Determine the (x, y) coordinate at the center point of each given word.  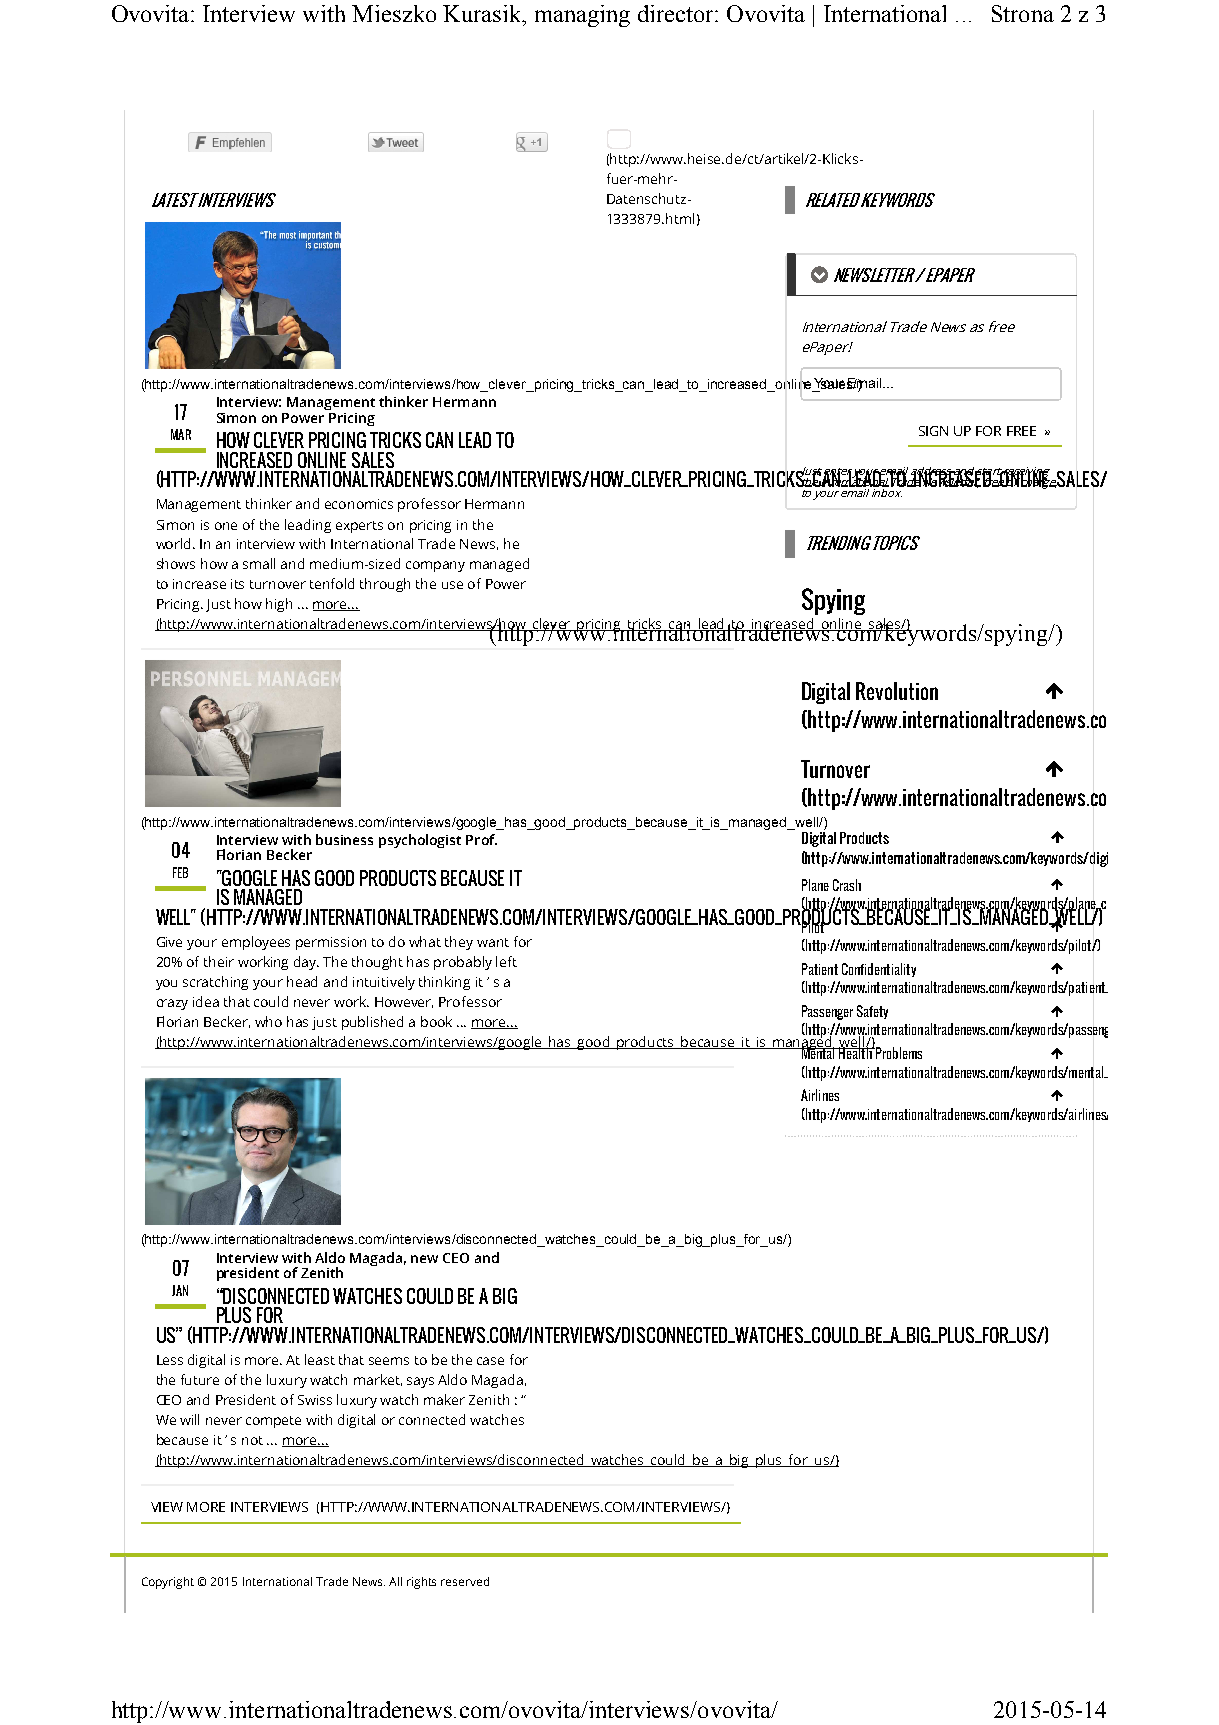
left (506, 961)
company (435, 566)
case (490, 1361)
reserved (465, 1581)
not (252, 1440)
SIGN (933, 431)
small (259, 563)
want (493, 942)
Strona (1023, 13)
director (677, 13)
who (268, 1021)
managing (582, 16)
